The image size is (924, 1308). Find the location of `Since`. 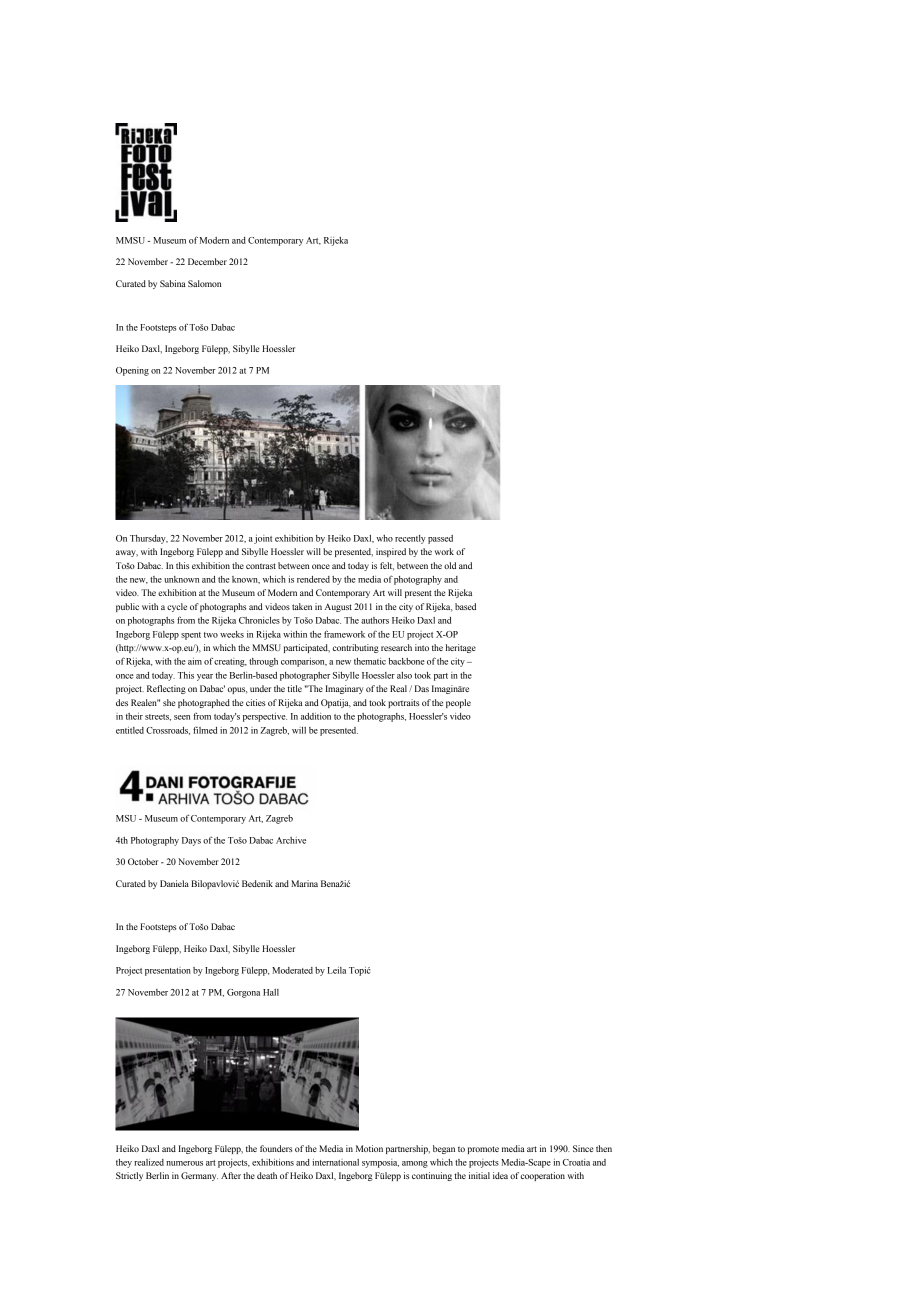

Since is located at coordinates (583, 1148).
